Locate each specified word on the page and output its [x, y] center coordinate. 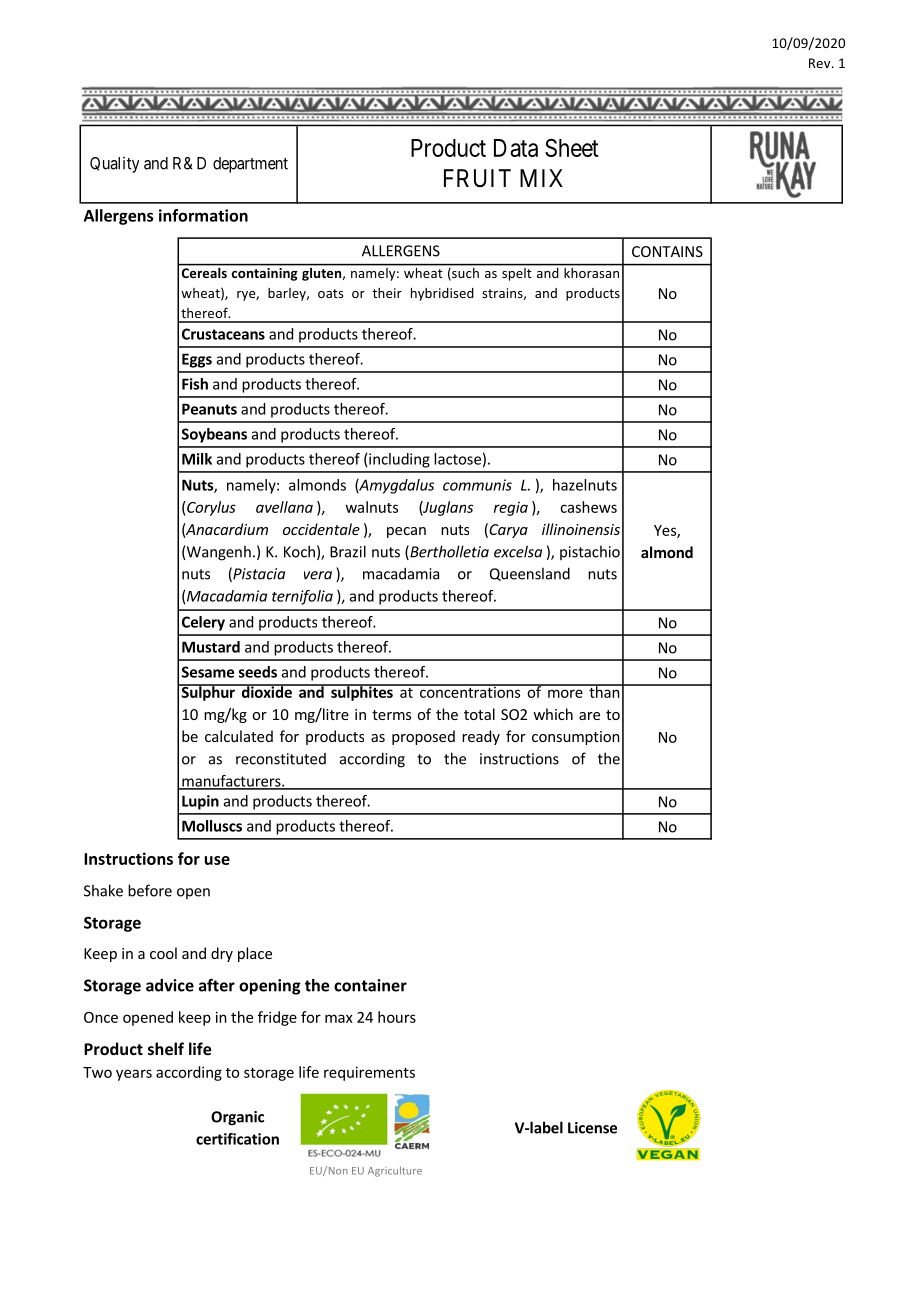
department [250, 165]
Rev [821, 63]
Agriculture [395, 1171]
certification [237, 1139]
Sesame [208, 672]
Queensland [530, 574]
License [592, 1128]
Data [516, 148]
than [604, 691]
